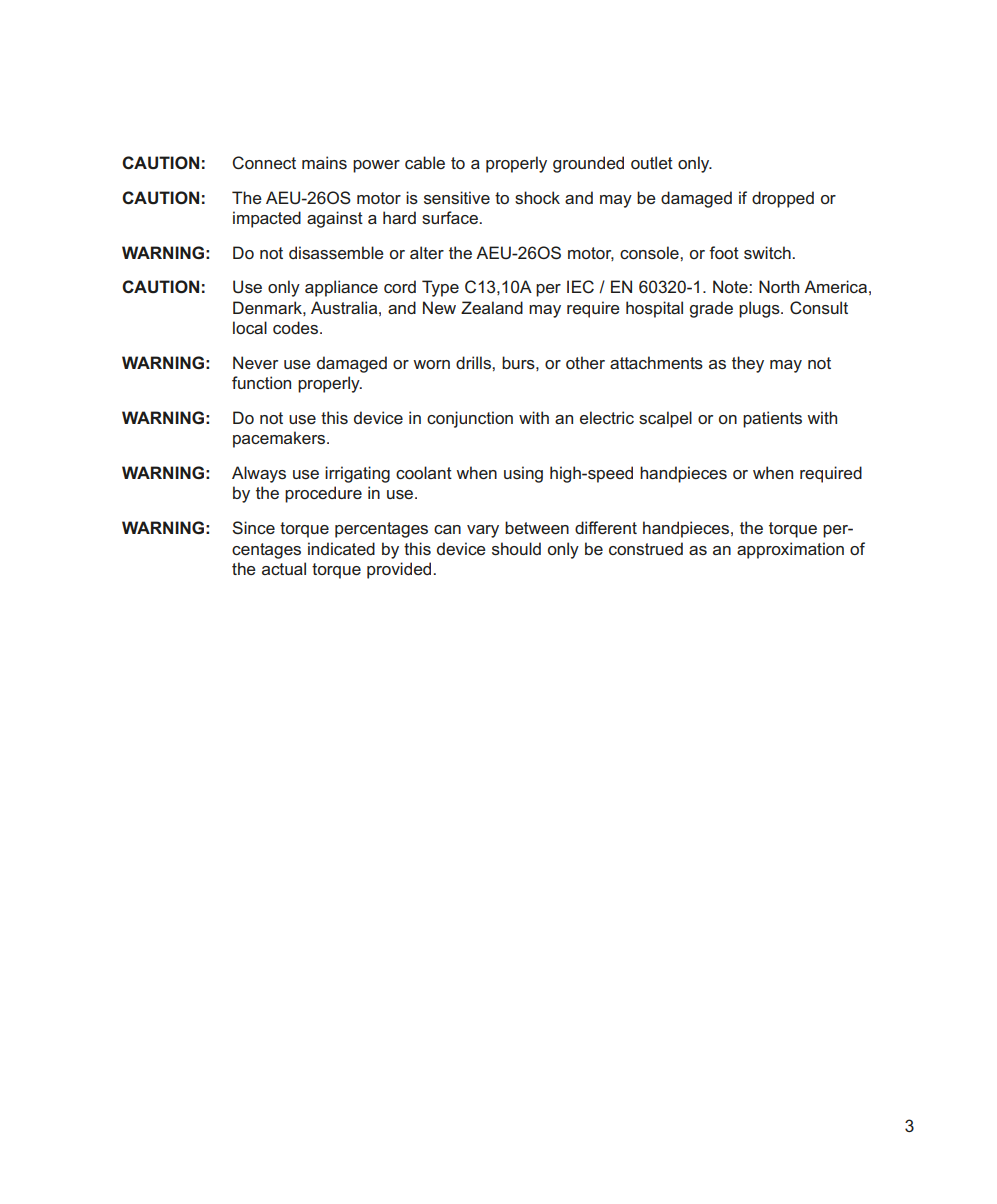  Describe the element at coordinates (284, 568) in the screenshot. I see `actual` at that location.
